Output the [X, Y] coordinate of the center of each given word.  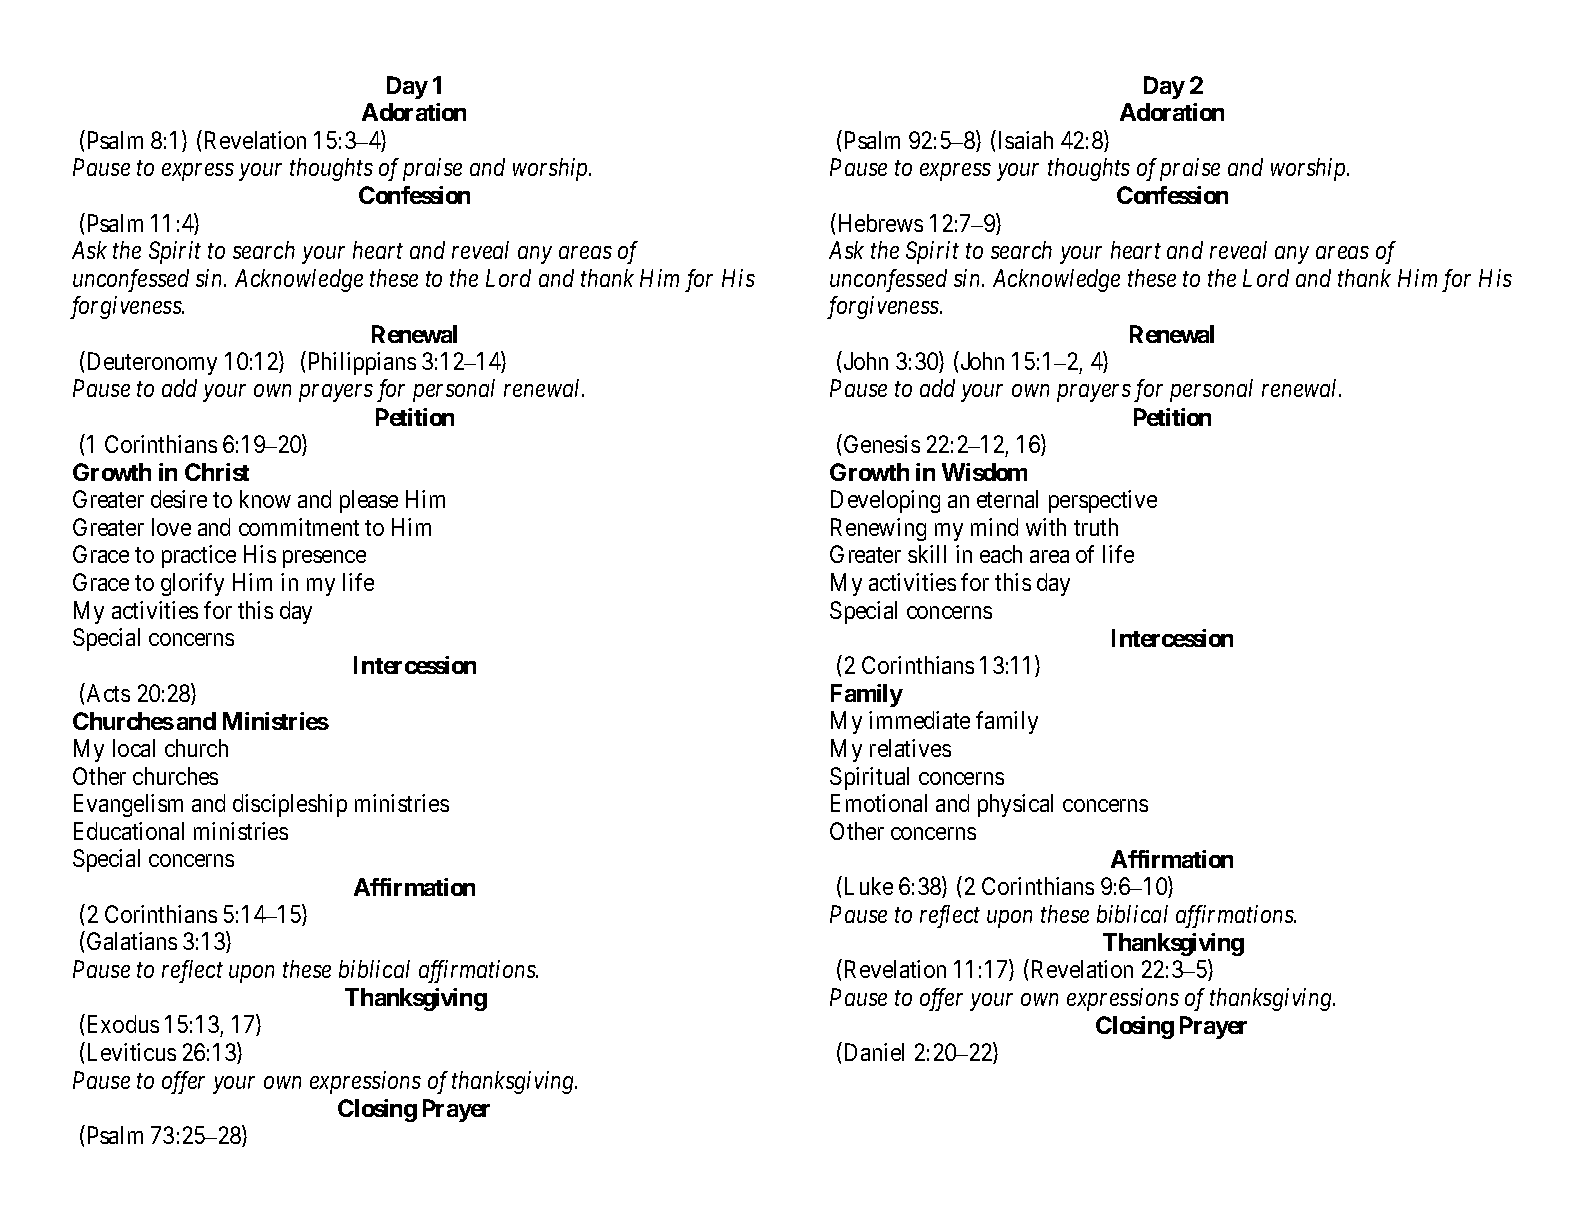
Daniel [874, 1052]
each [1001, 554]
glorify [192, 584]
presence [324, 559]
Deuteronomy [152, 363]
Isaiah [1024, 139]
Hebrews [881, 223]
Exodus [123, 1024]
